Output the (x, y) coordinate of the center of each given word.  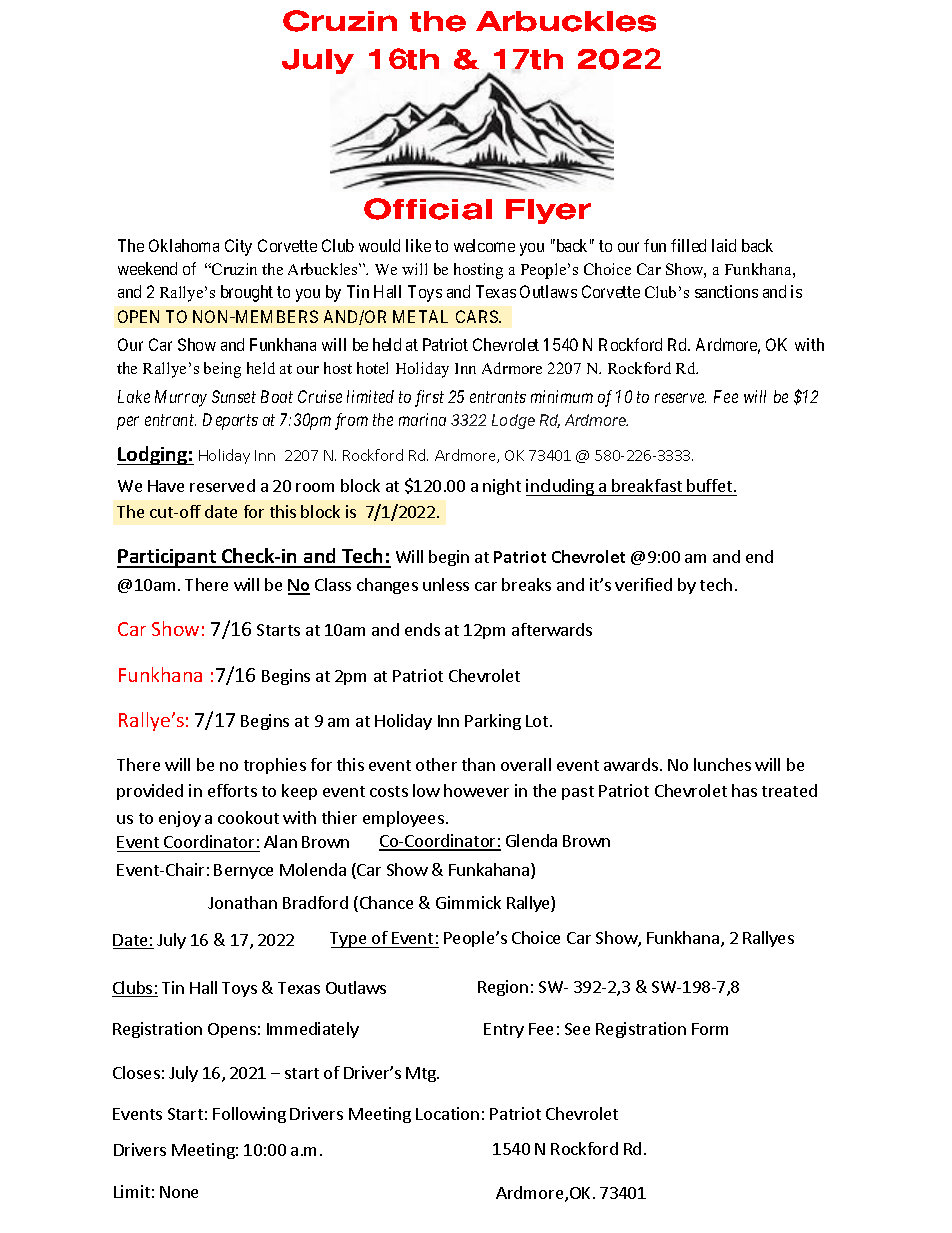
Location (447, 1113)
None (179, 1192)
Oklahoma (184, 245)
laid (724, 245)
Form (710, 1029)
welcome (484, 245)
